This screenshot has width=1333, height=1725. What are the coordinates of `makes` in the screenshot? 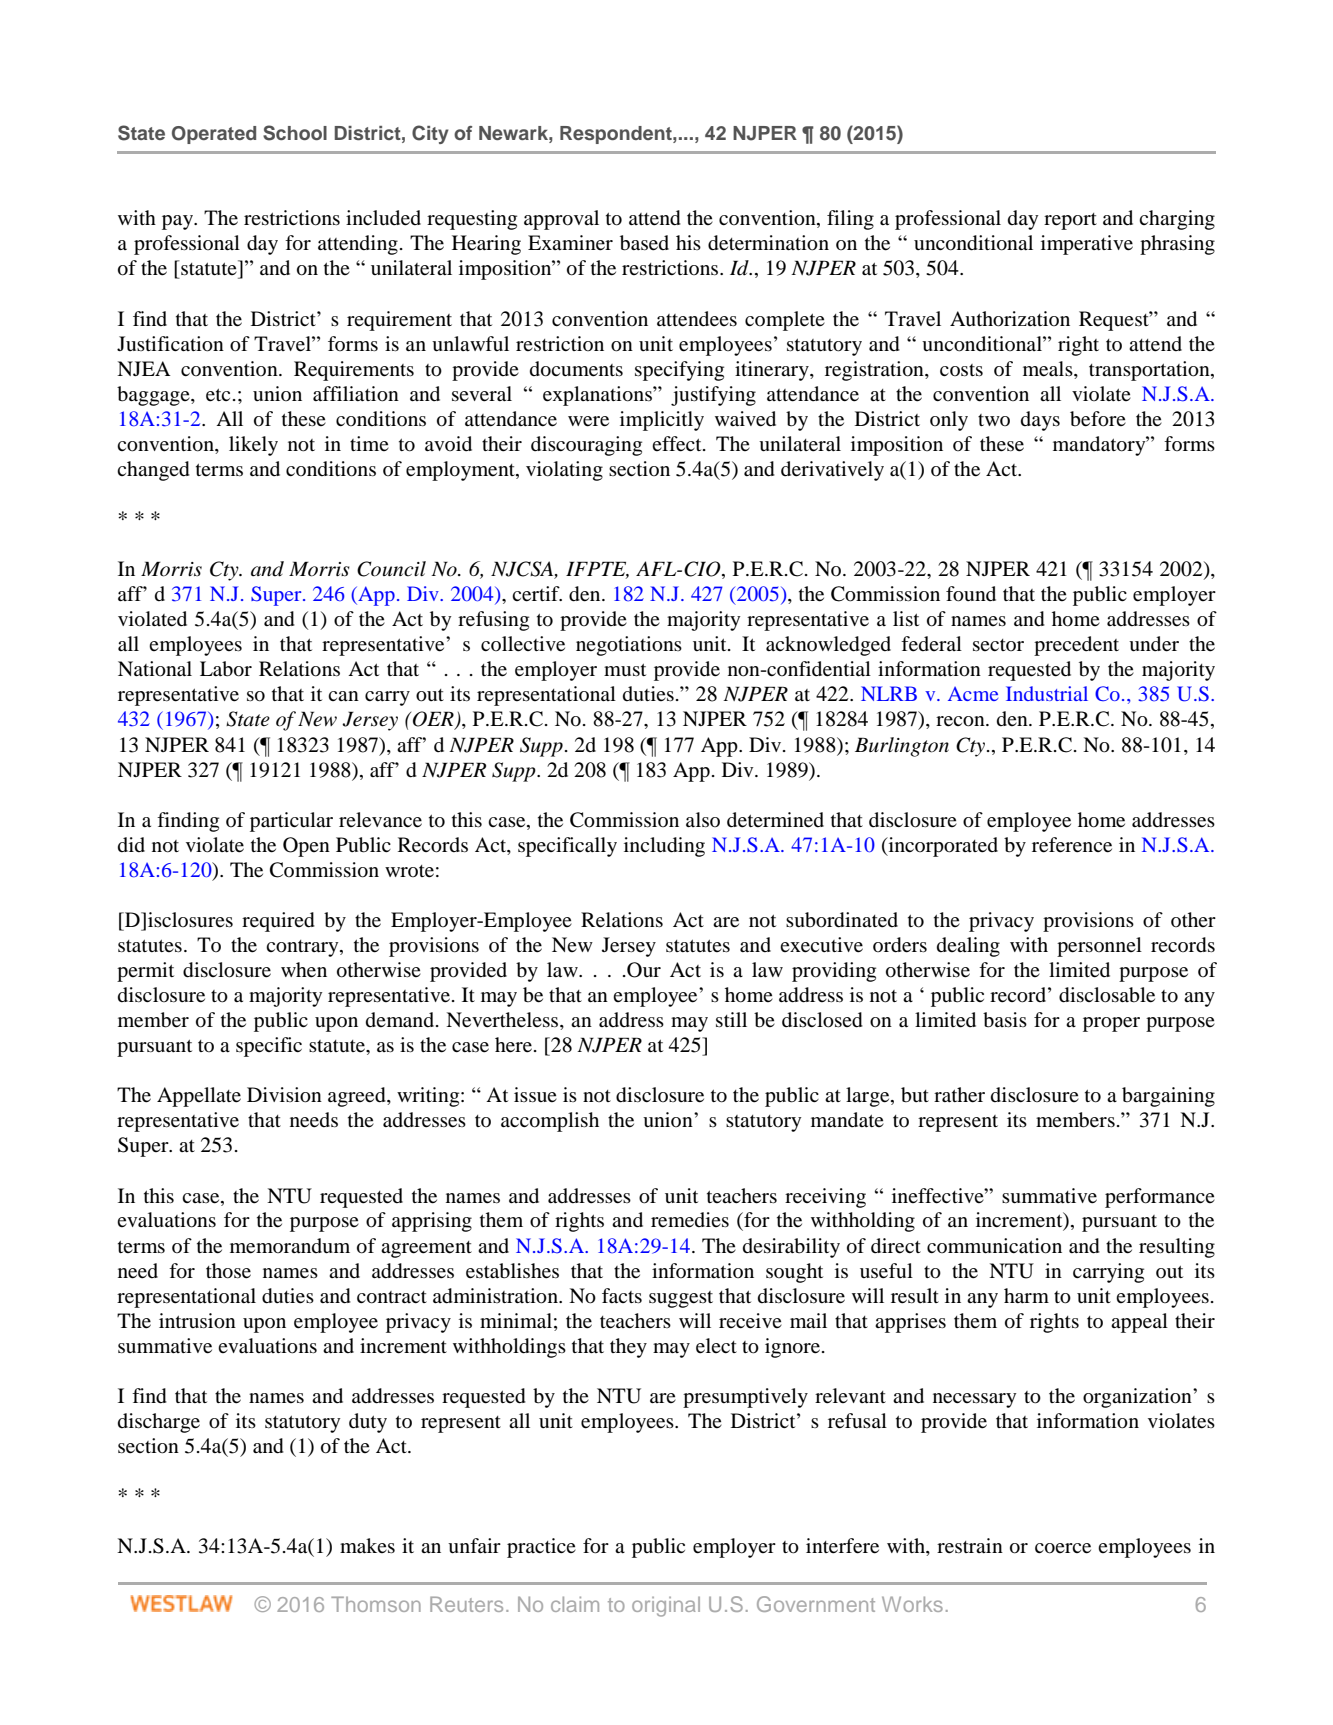 It's located at (367, 1545).
